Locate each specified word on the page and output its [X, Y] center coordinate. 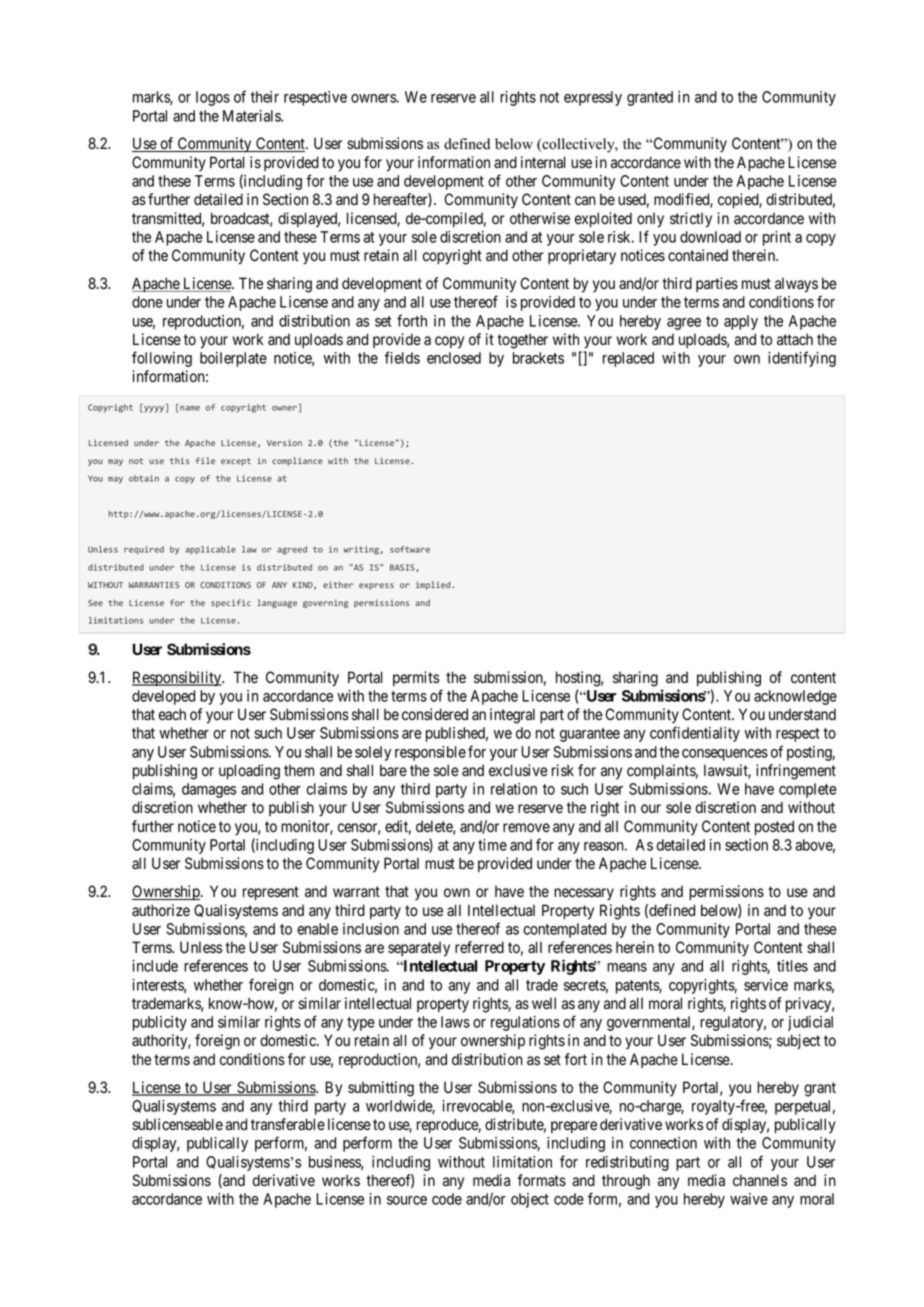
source [407, 1200]
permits [416, 678]
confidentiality [695, 734]
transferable [288, 1124]
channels [760, 1180]
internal [543, 162]
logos [213, 98]
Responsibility [178, 679]
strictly [691, 220]
